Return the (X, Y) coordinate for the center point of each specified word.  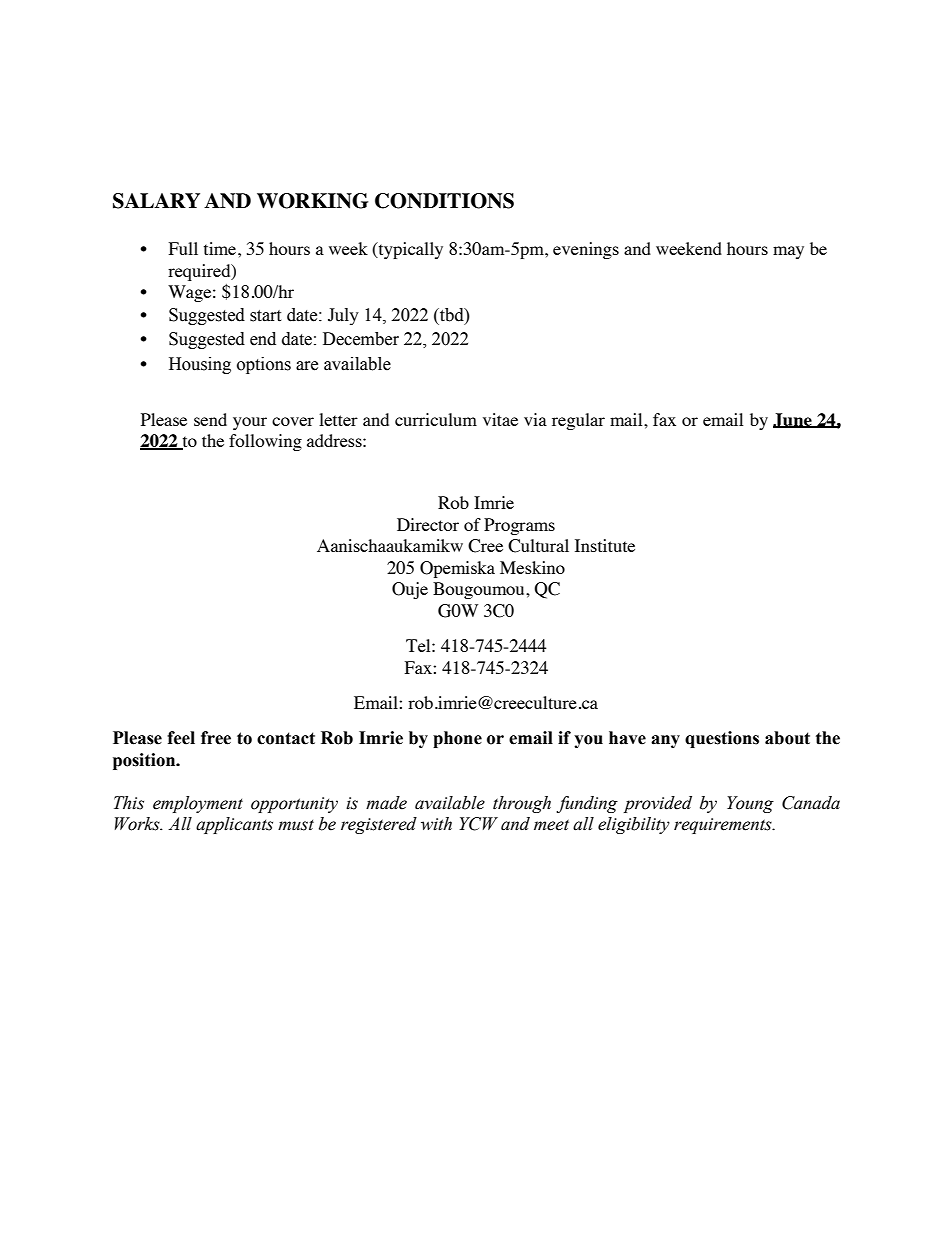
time (220, 248)
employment (198, 804)
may (788, 252)
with (436, 824)
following (265, 442)
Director (428, 524)
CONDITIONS (444, 201)
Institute (605, 545)
